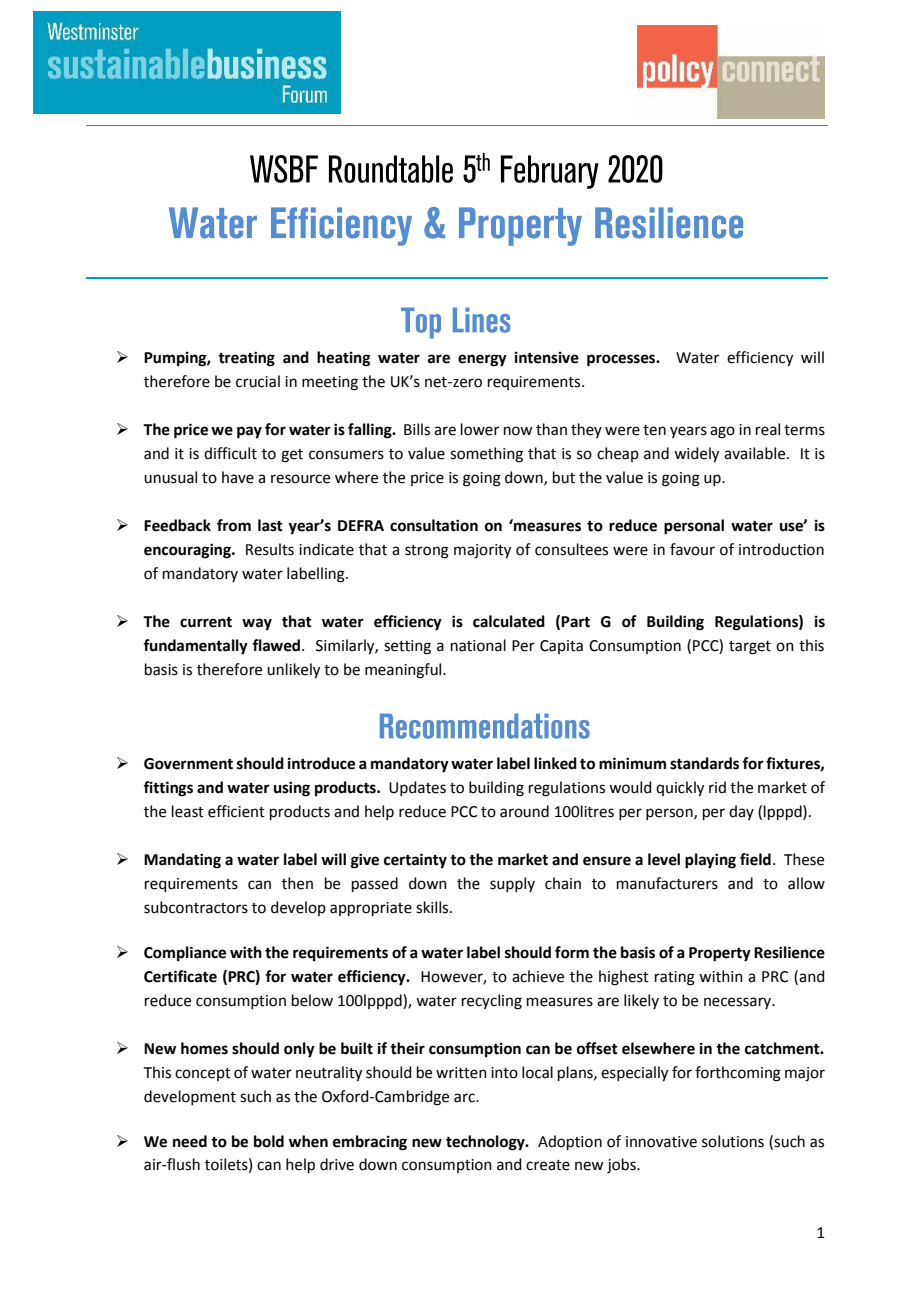 This screenshot has width=924, height=1308. I want to click on favour, so click(692, 549).
